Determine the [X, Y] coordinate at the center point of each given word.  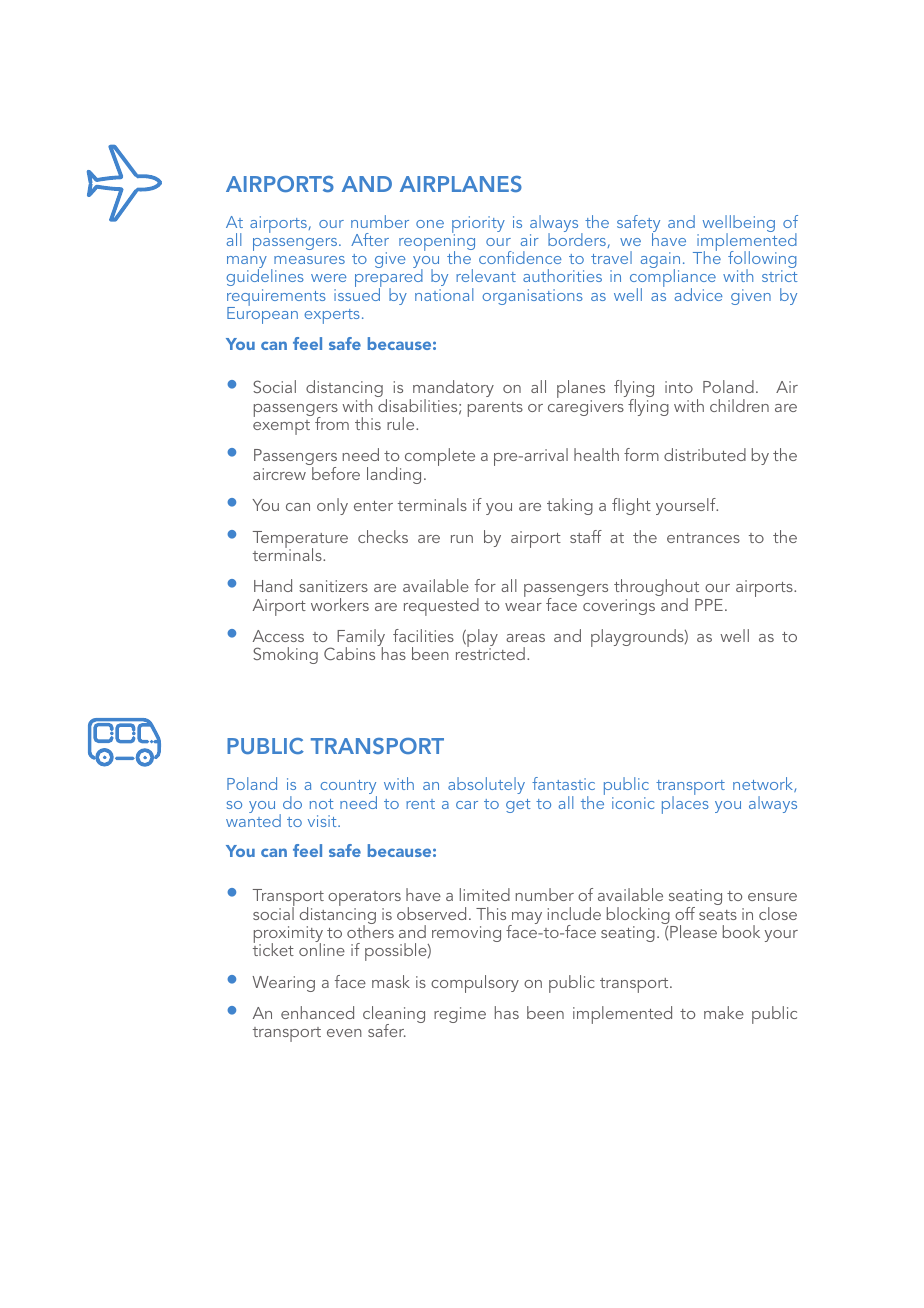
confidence [520, 257]
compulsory [475, 984]
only [332, 506]
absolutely [486, 785]
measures [309, 260]
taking [570, 506]
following [762, 261]
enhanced [317, 1012]
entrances [703, 538]
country [349, 788]
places [685, 804]
